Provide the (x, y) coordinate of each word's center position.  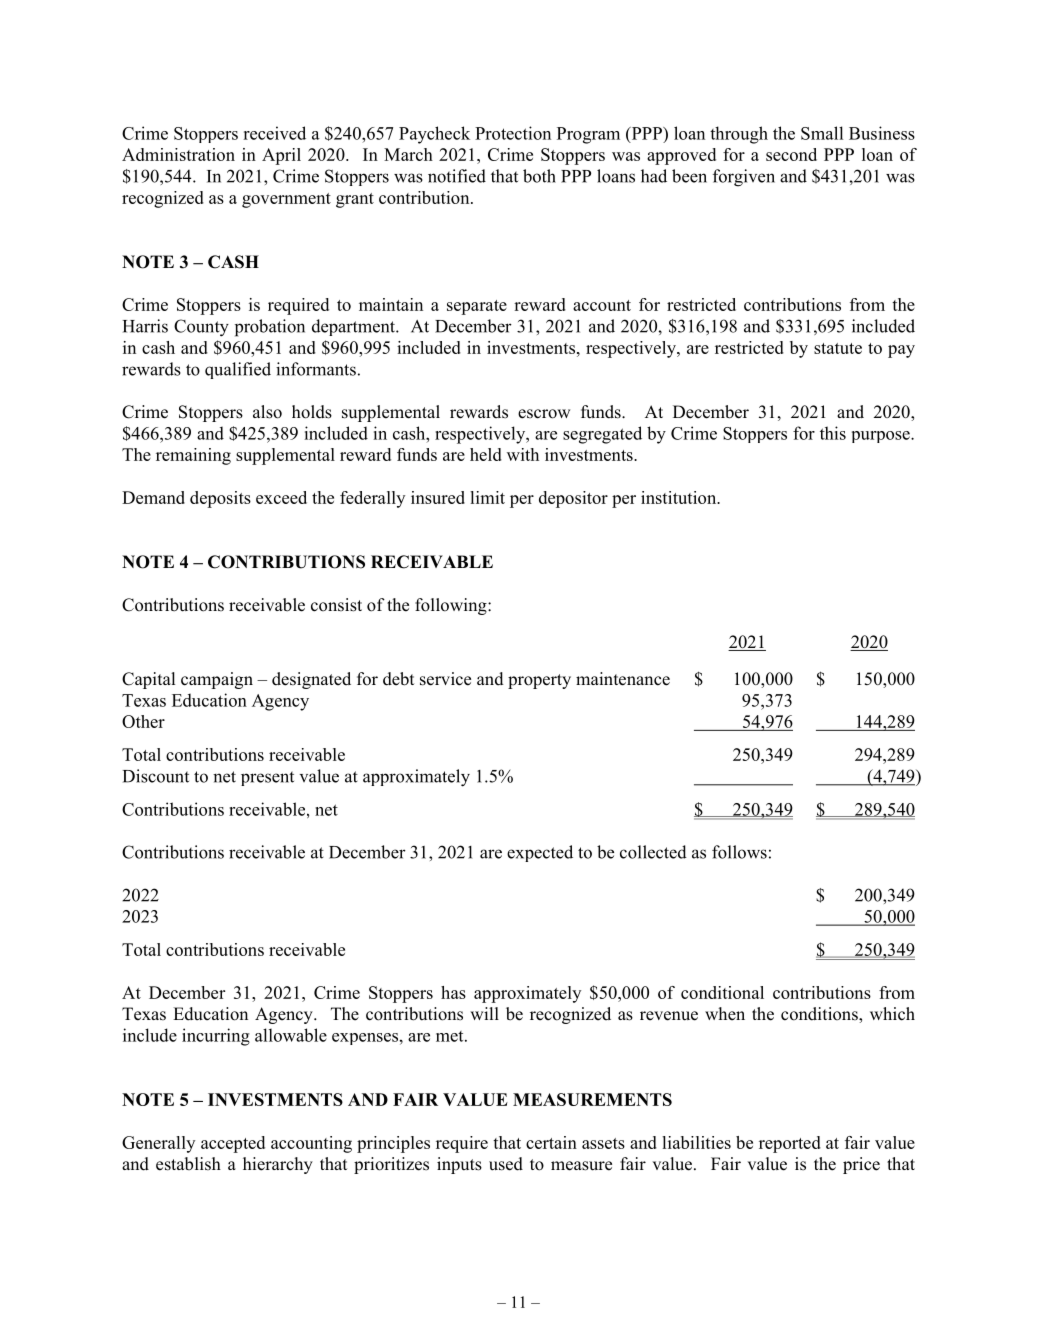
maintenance (623, 679)
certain (551, 1142)
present (267, 778)
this (833, 433)
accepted (233, 1144)
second (791, 154)
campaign (217, 680)
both (539, 176)
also (267, 412)
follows (739, 852)
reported (790, 1144)
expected (540, 853)
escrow (544, 414)
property (539, 681)
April (281, 156)
